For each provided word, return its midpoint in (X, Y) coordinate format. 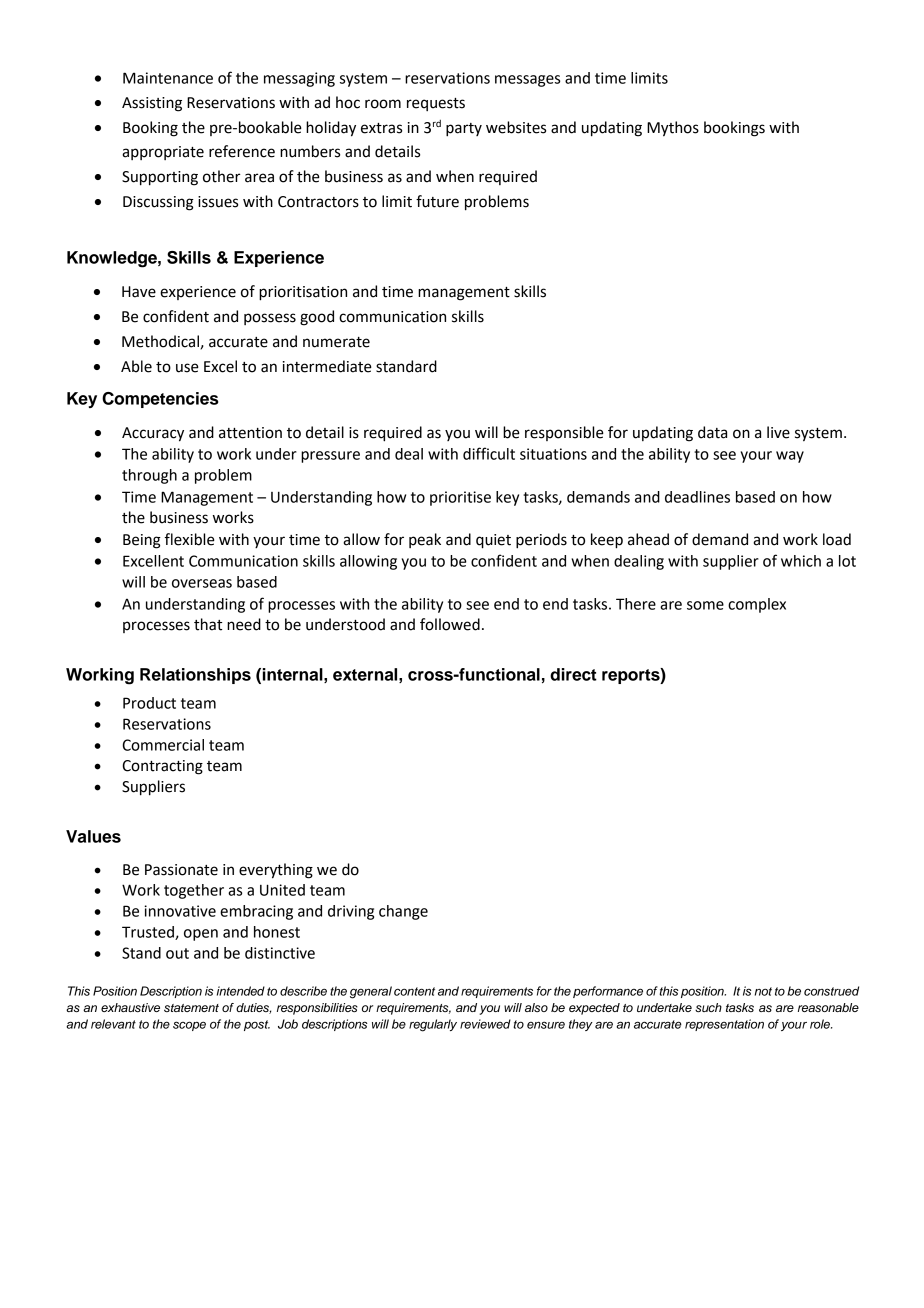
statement (191, 1008)
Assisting (152, 104)
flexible (190, 539)
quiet (493, 541)
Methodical (160, 341)
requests (436, 104)
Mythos (673, 129)
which (801, 561)
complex (757, 605)
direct (573, 674)
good (317, 318)
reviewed (485, 1024)
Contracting (162, 767)
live (778, 432)
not (763, 991)
